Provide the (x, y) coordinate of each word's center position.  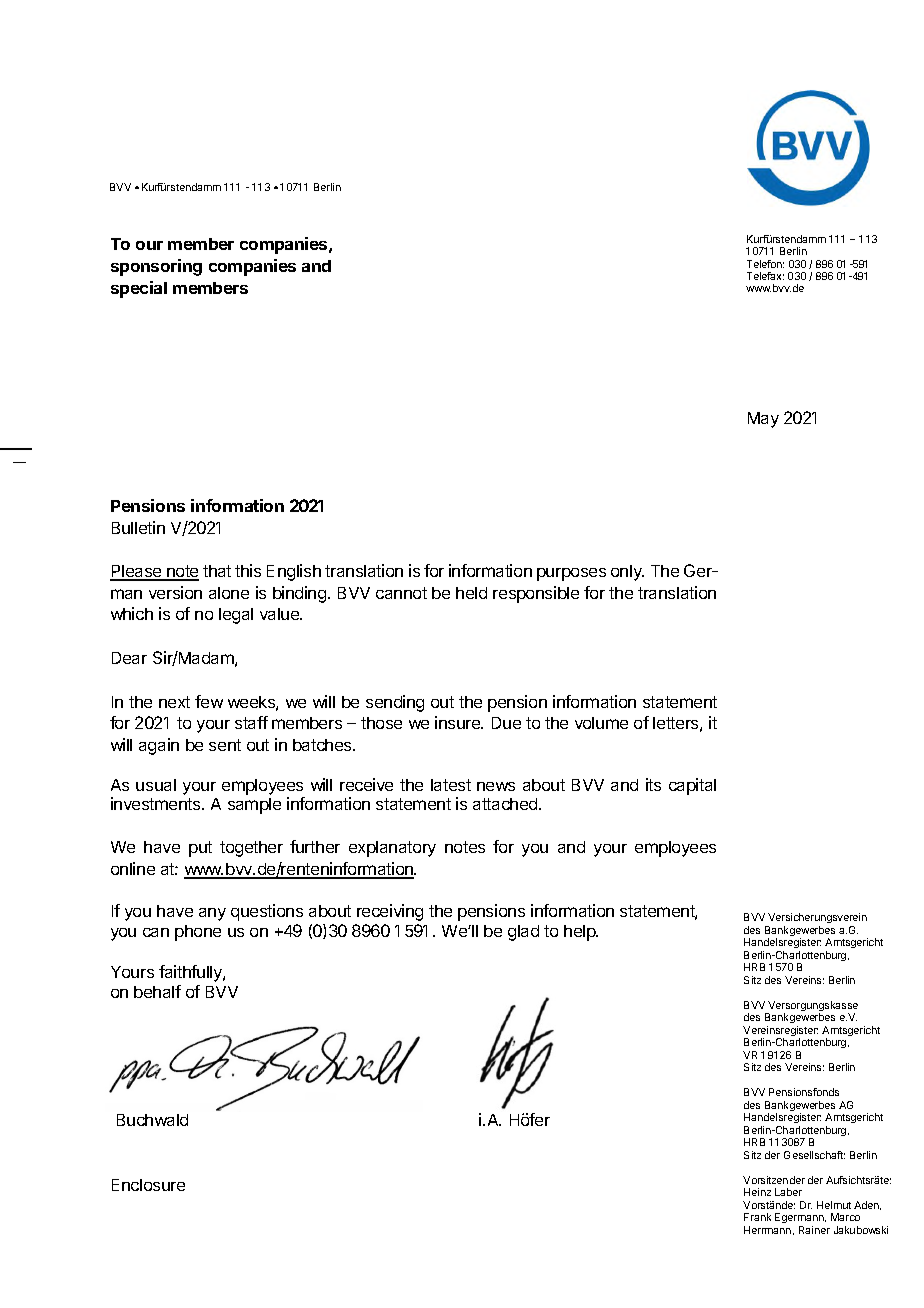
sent (225, 745)
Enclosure (148, 1185)
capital (692, 786)
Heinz (757, 1192)
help (581, 933)
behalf (157, 991)
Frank (757, 1217)
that (217, 571)
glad (523, 933)
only (627, 573)
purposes (571, 574)
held (471, 593)
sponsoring (156, 267)
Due (506, 723)
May (763, 420)
